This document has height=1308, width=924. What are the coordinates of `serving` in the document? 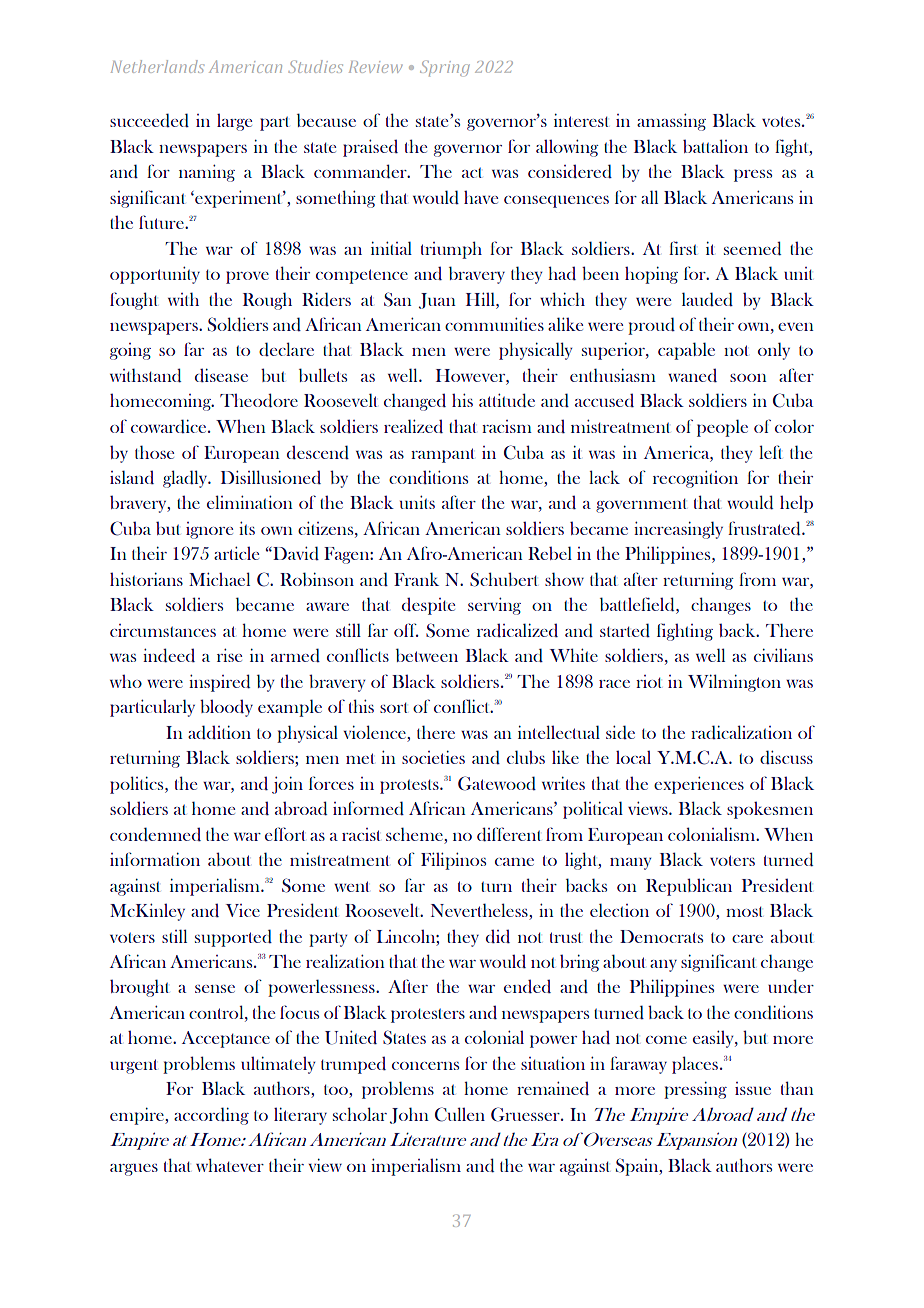 It's located at (494, 606).
